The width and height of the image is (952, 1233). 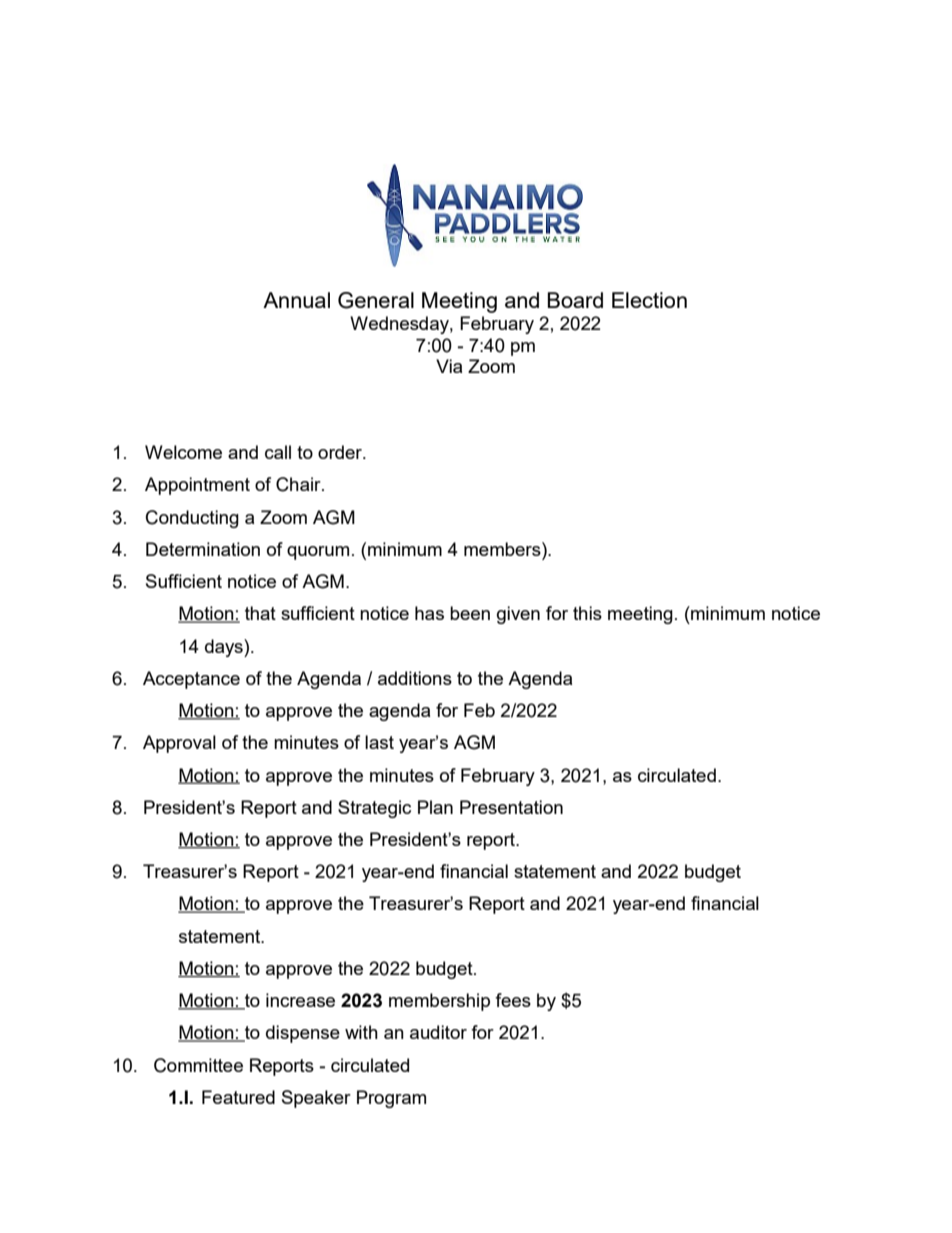 I want to click on Annual, so click(x=296, y=300).
